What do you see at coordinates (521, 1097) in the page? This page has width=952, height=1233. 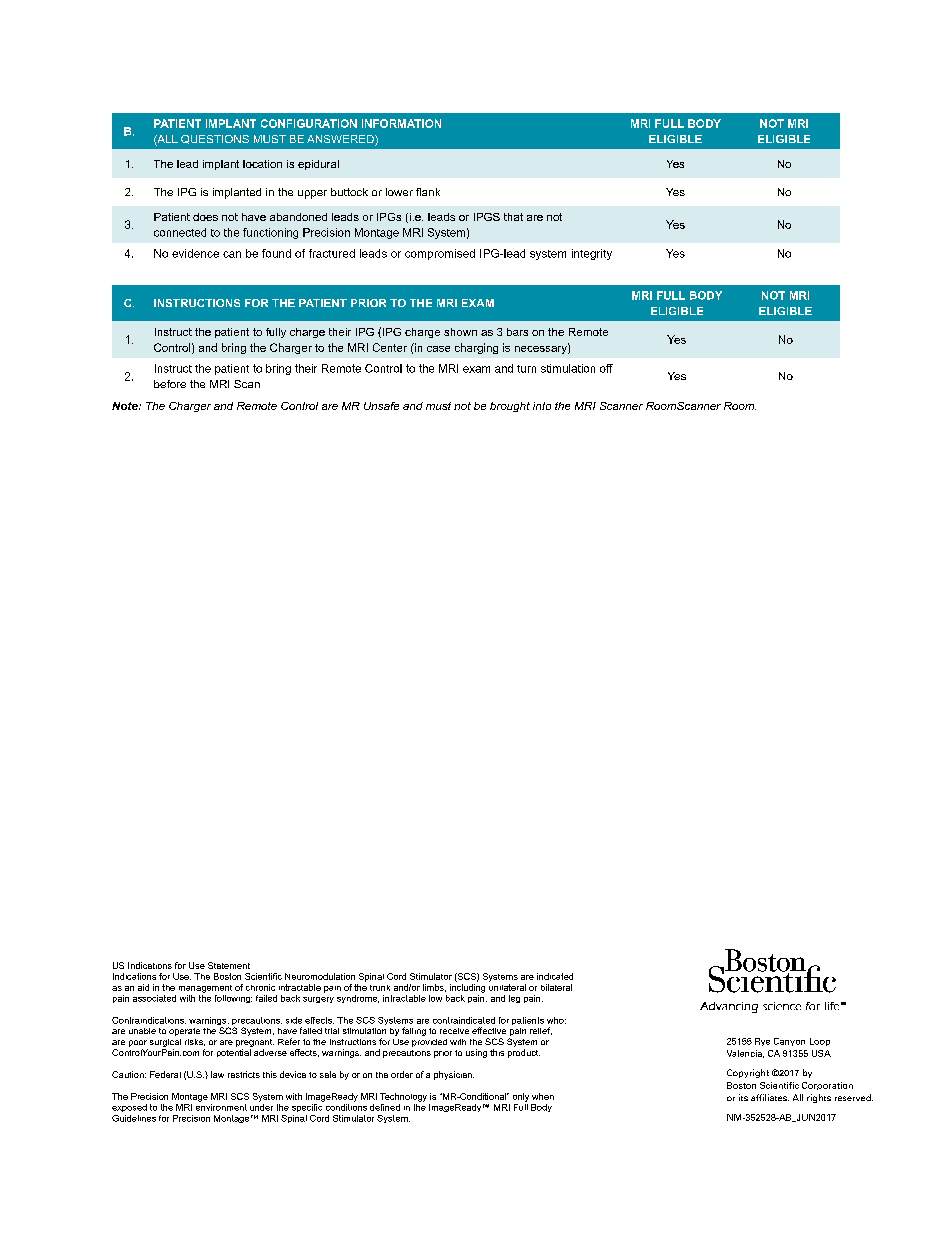 I see `only` at bounding box center [521, 1097].
